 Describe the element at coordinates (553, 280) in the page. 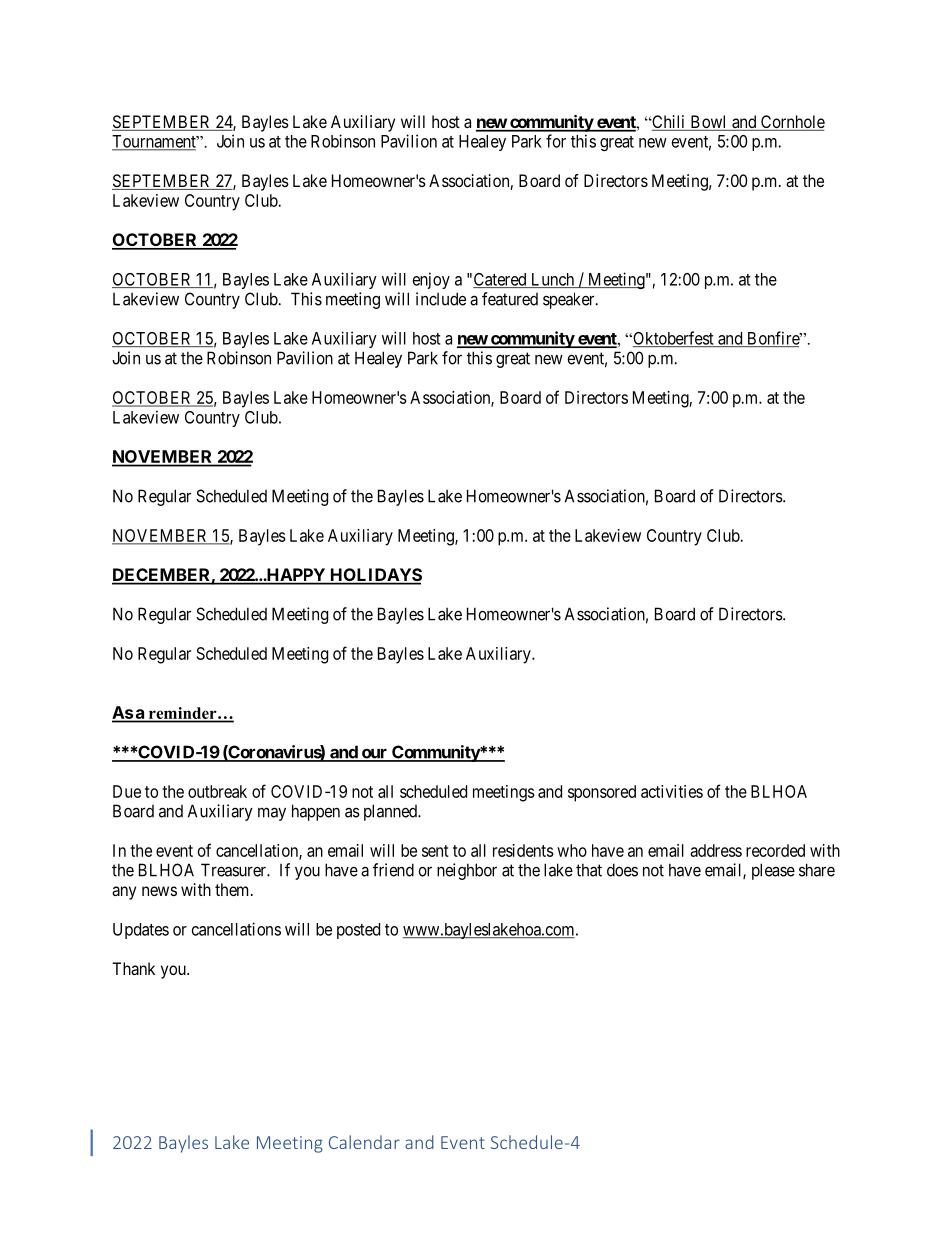

I see `Lunch` at that location.
